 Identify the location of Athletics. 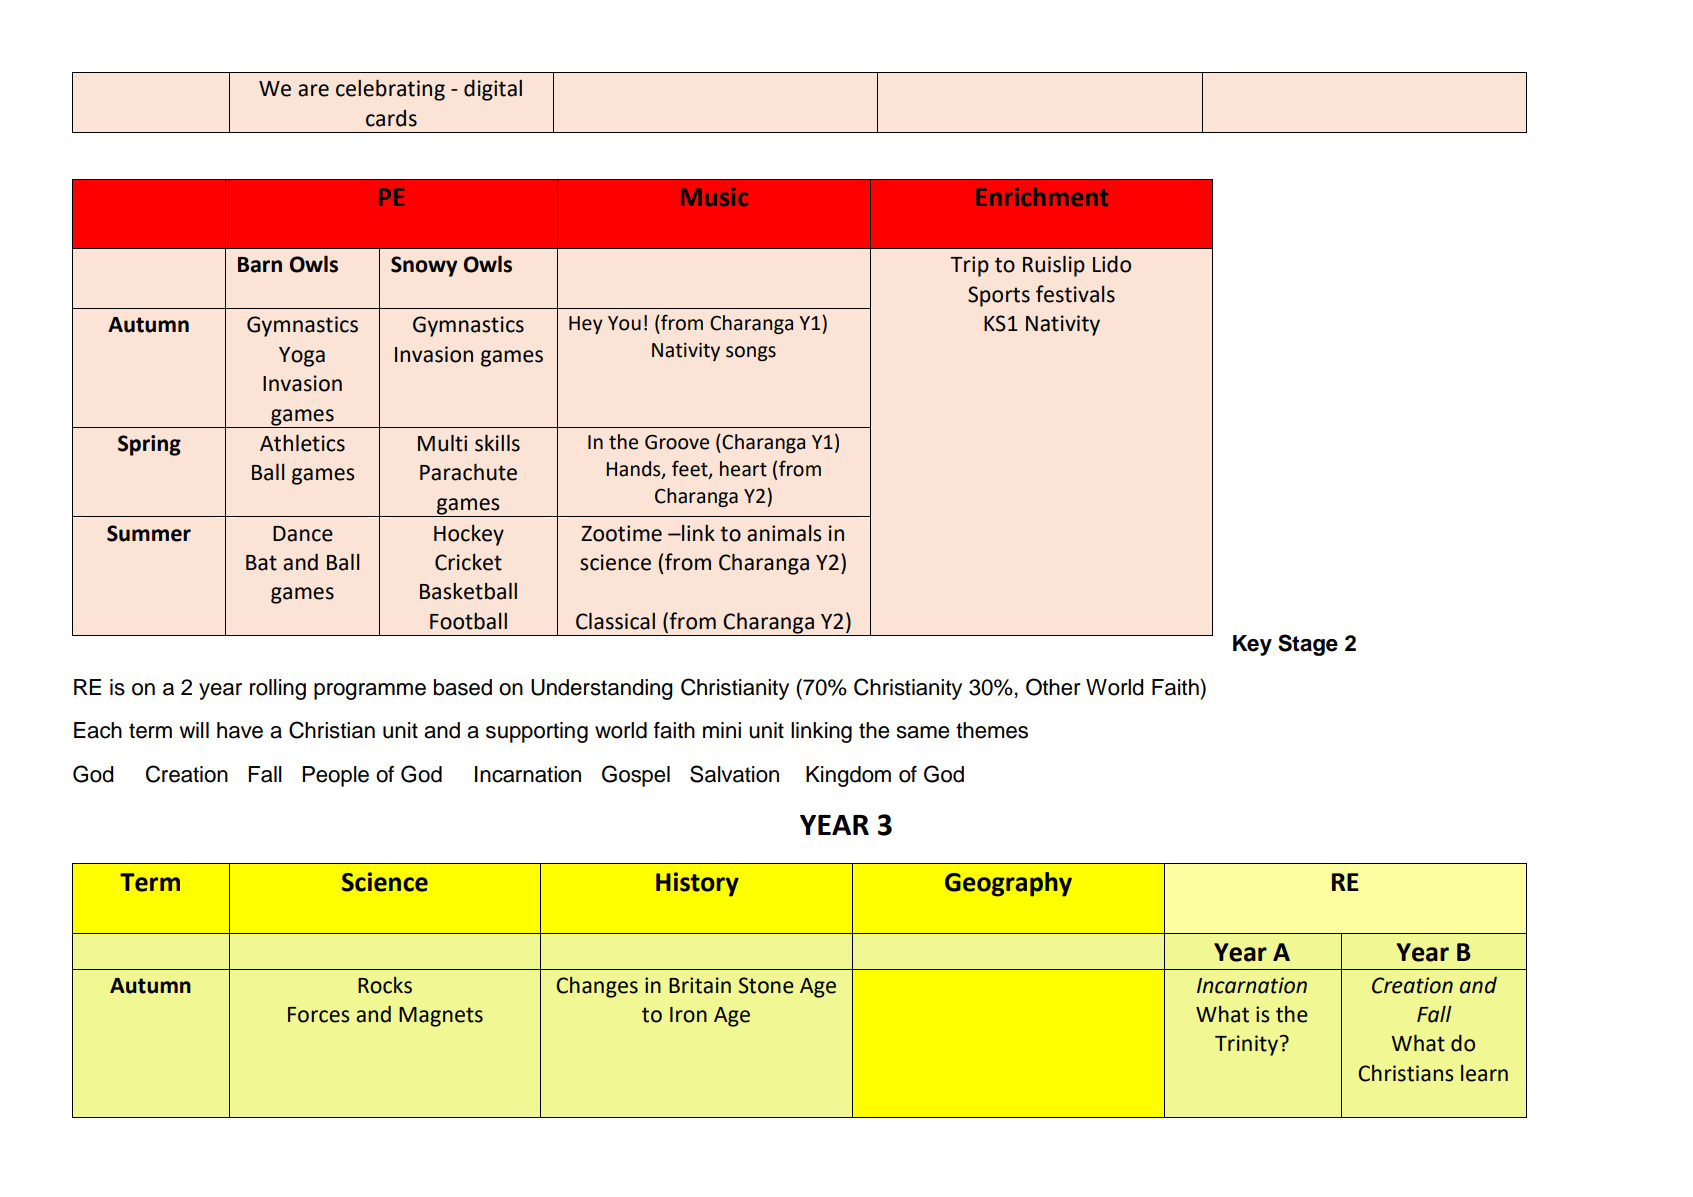
(302, 443).
